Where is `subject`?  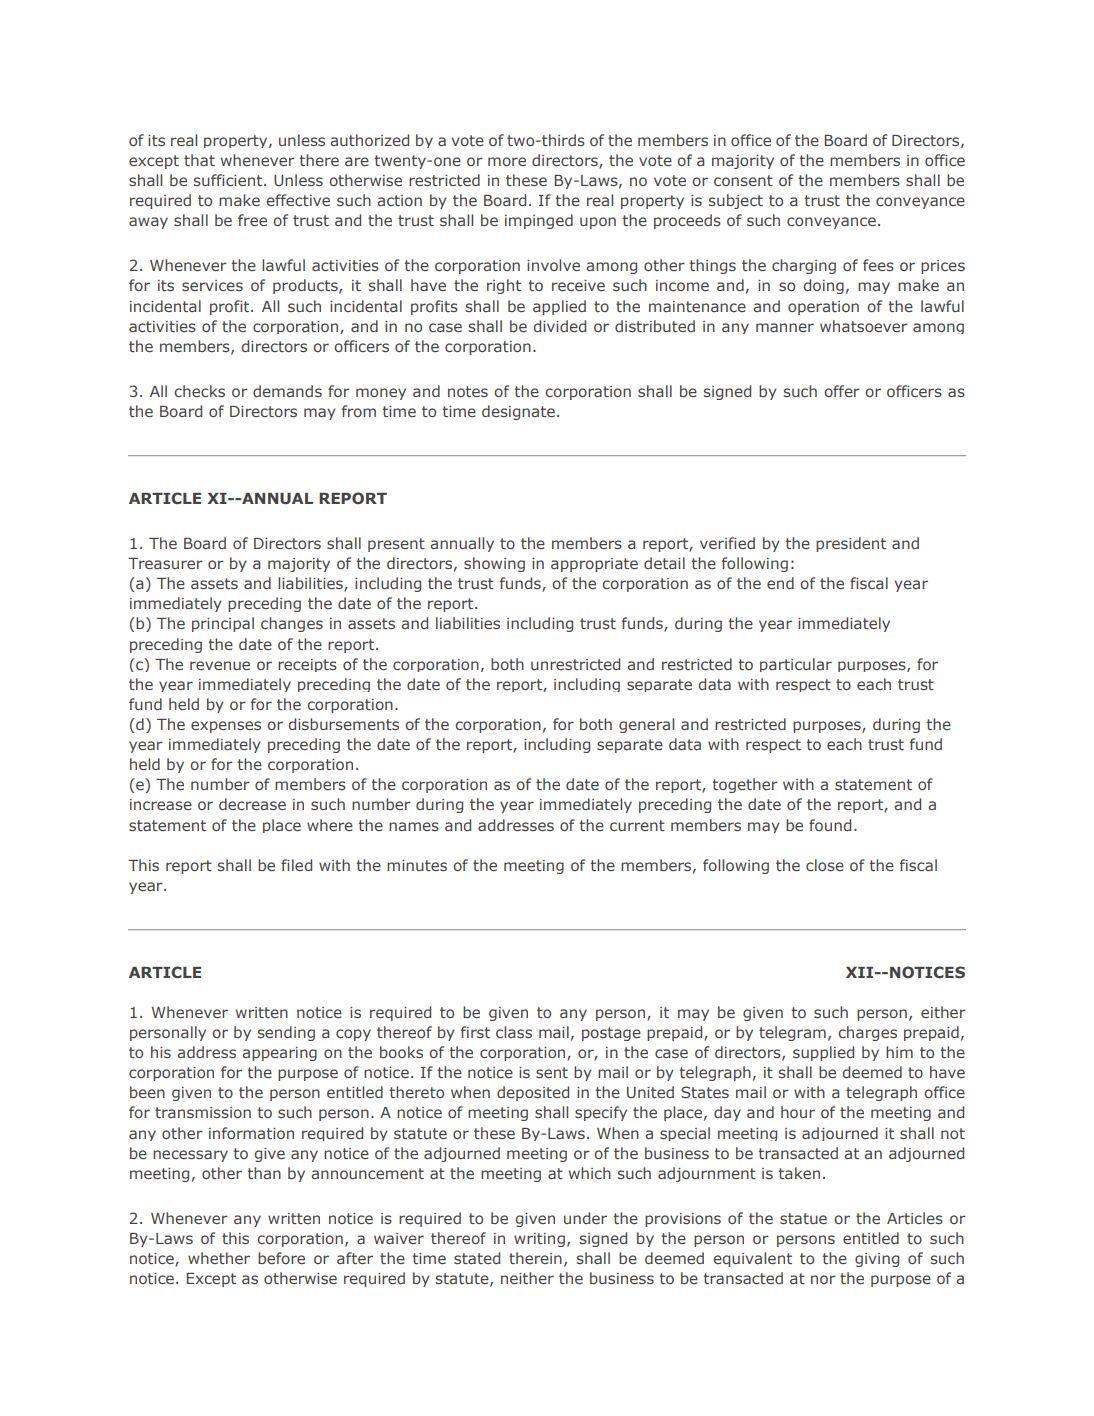 subject is located at coordinates (735, 201).
